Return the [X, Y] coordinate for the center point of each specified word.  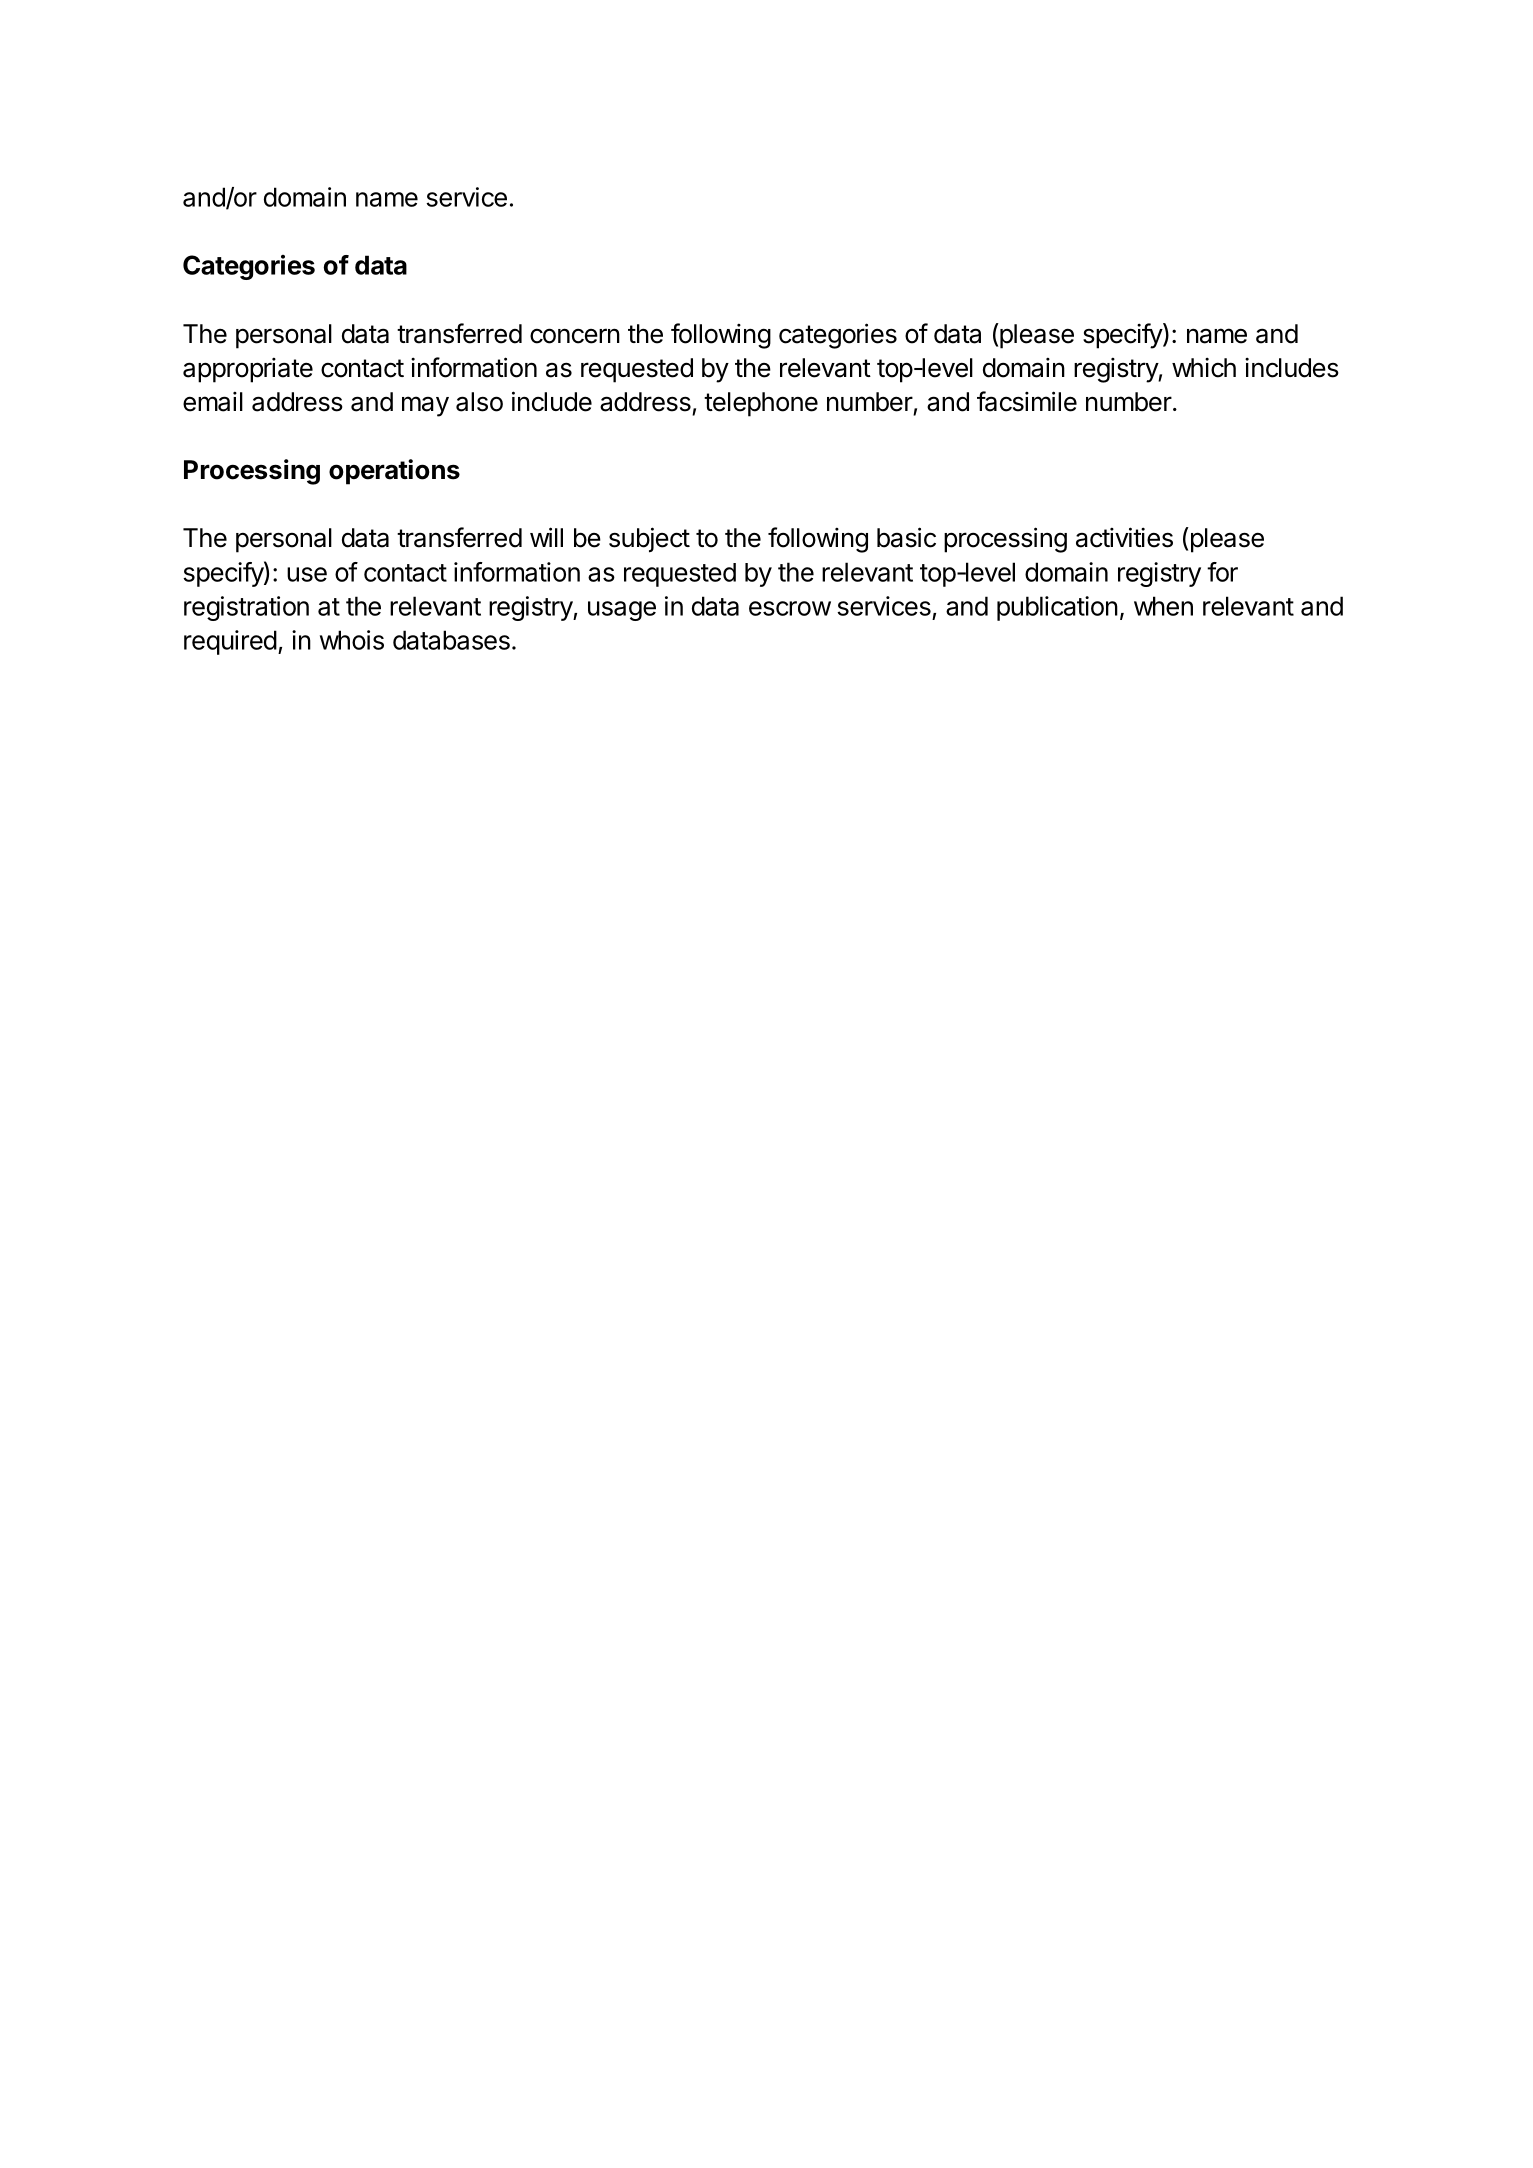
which [1204, 367]
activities [1124, 537]
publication [1057, 608]
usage [622, 611]
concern [575, 336]
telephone [761, 404]
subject [649, 540]
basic [906, 537]
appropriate [248, 370]
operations [394, 472]
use [307, 574]
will [546, 537]
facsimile [1027, 401]
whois [352, 640]
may [425, 406]
